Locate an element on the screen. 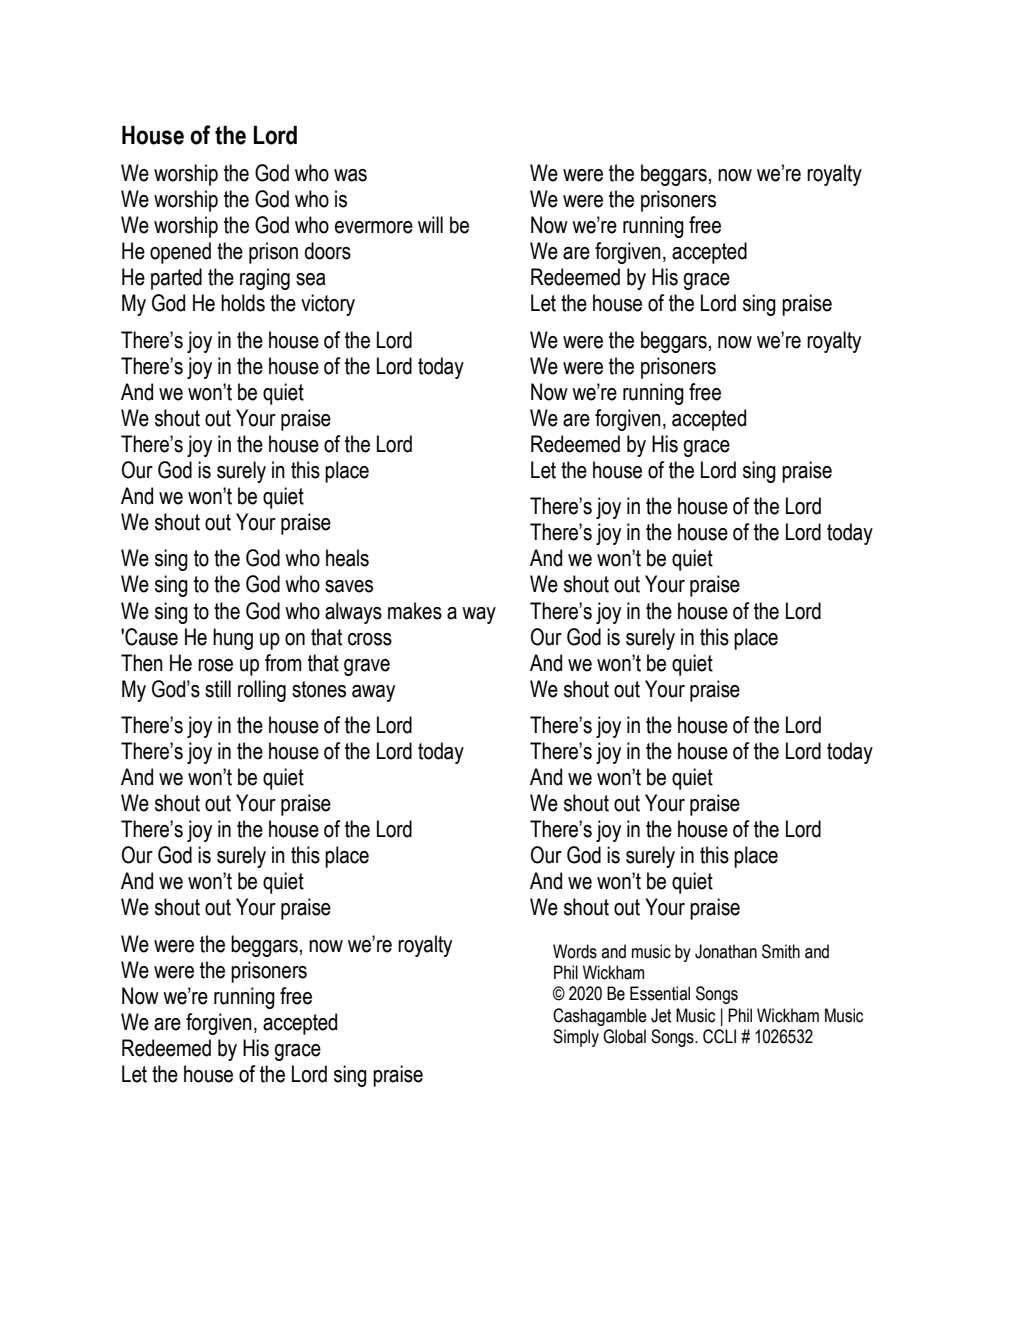 The width and height of the screenshot is (1030, 1333). Jonathan is located at coordinates (726, 951).
